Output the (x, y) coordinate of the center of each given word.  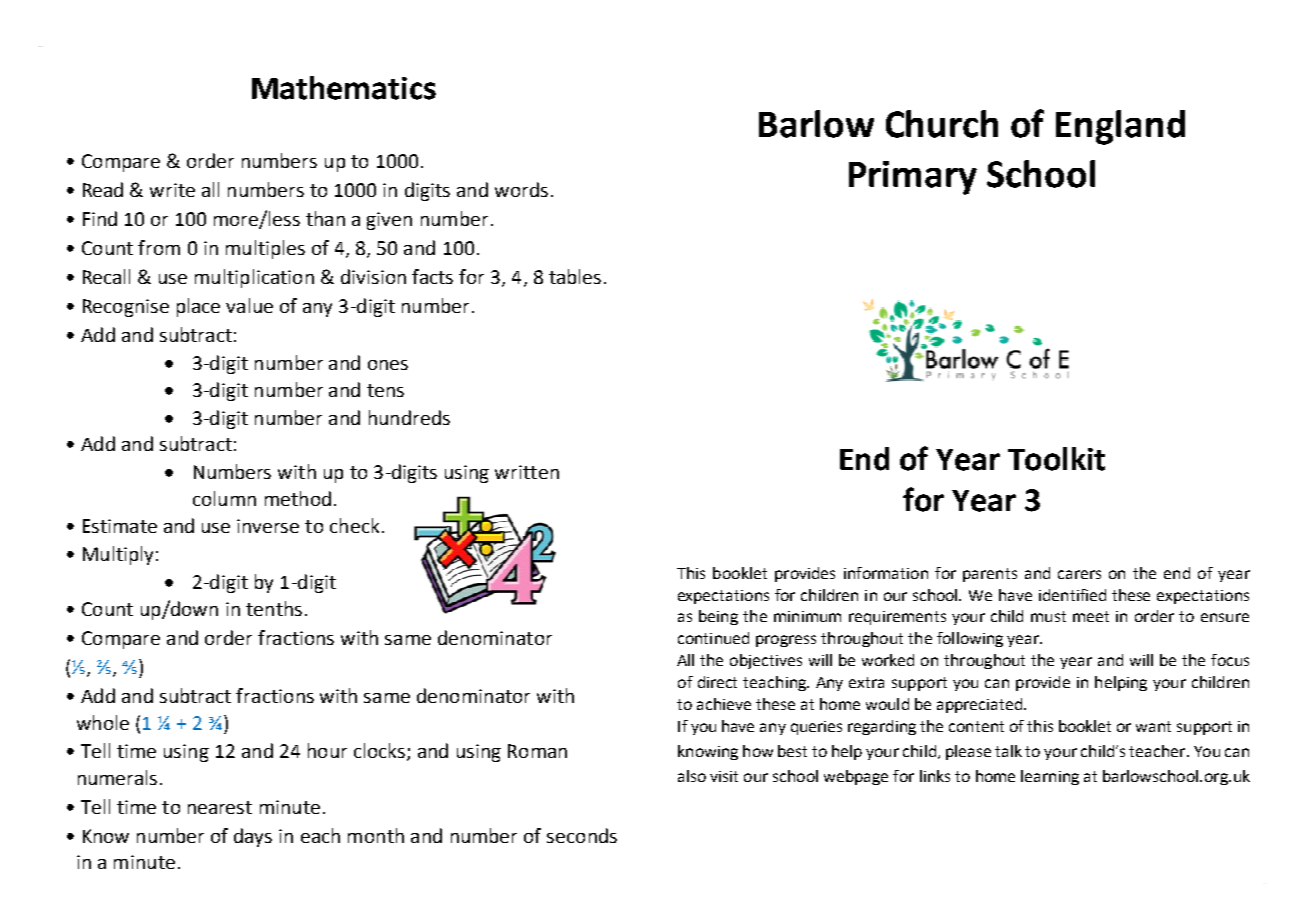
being (718, 617)
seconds (582, 835)
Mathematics (344, 88)
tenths (274, 608)
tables (575, 276)
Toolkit (1056, 459)
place (198, 307)
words (521, 189)
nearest (220, 807)
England (1120, 127)
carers (1079, 574)
